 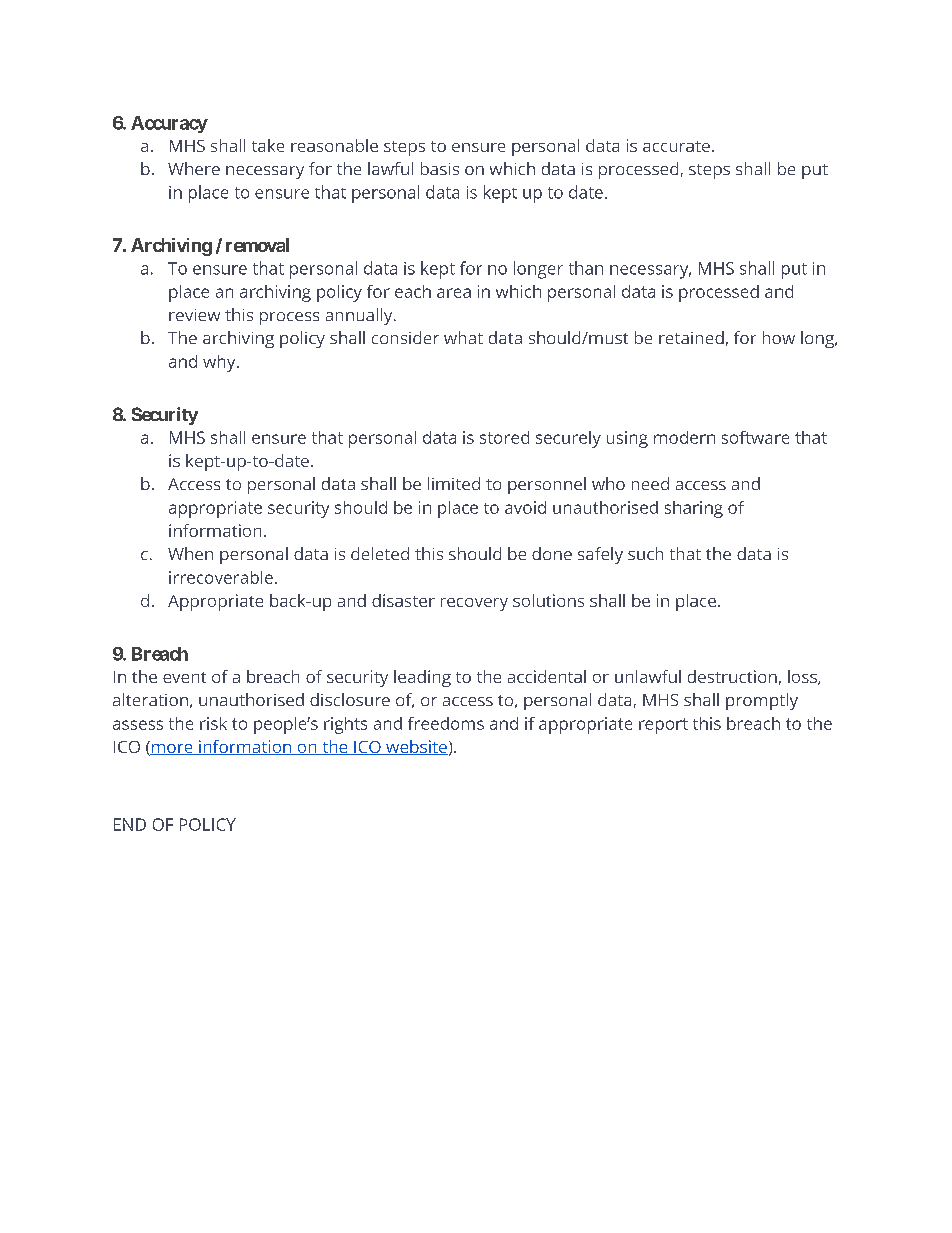 I want to click on destruction, so click(x=732, y=676).
